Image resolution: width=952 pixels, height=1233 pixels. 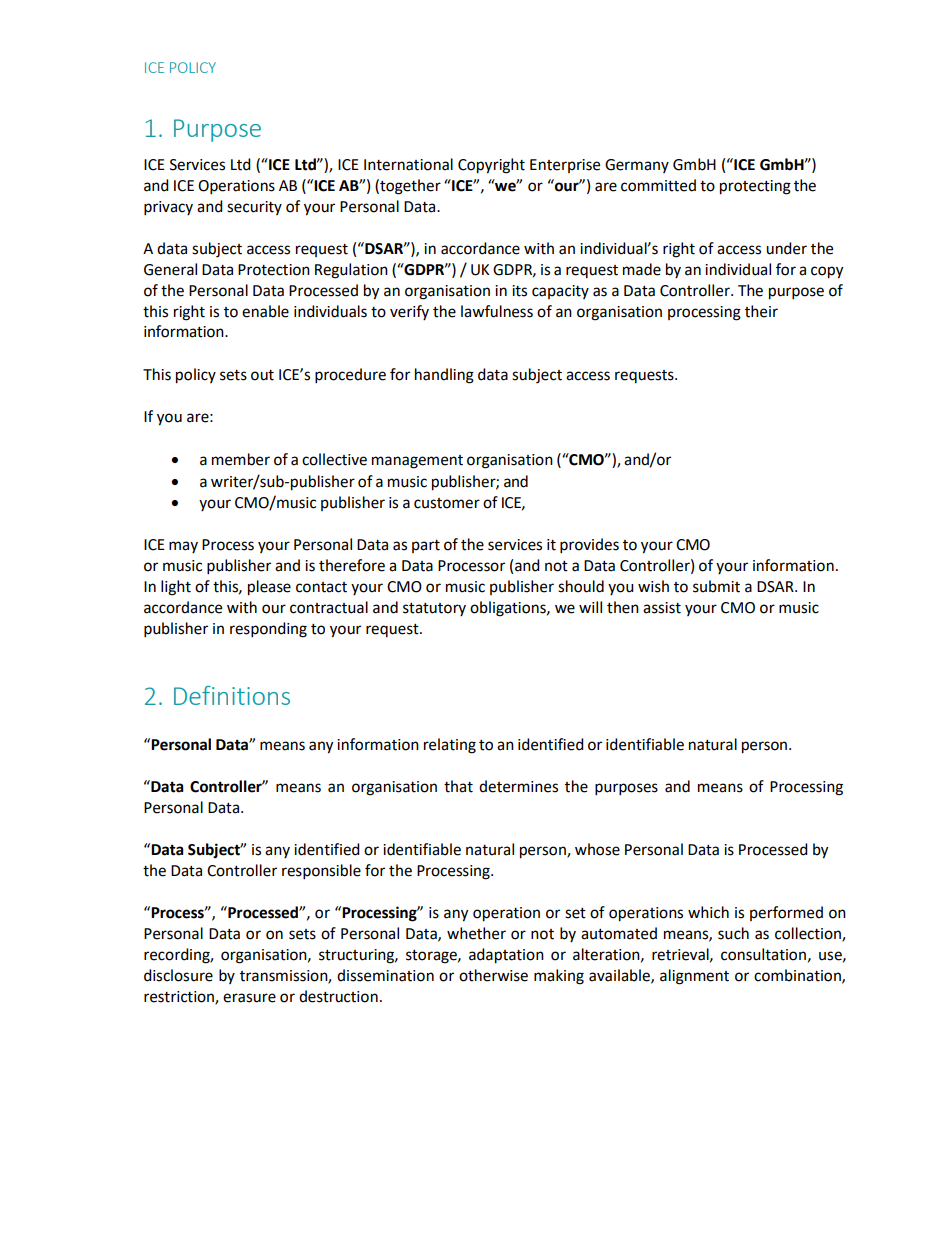 I want to click on handling, so click(x=444, y=376).
